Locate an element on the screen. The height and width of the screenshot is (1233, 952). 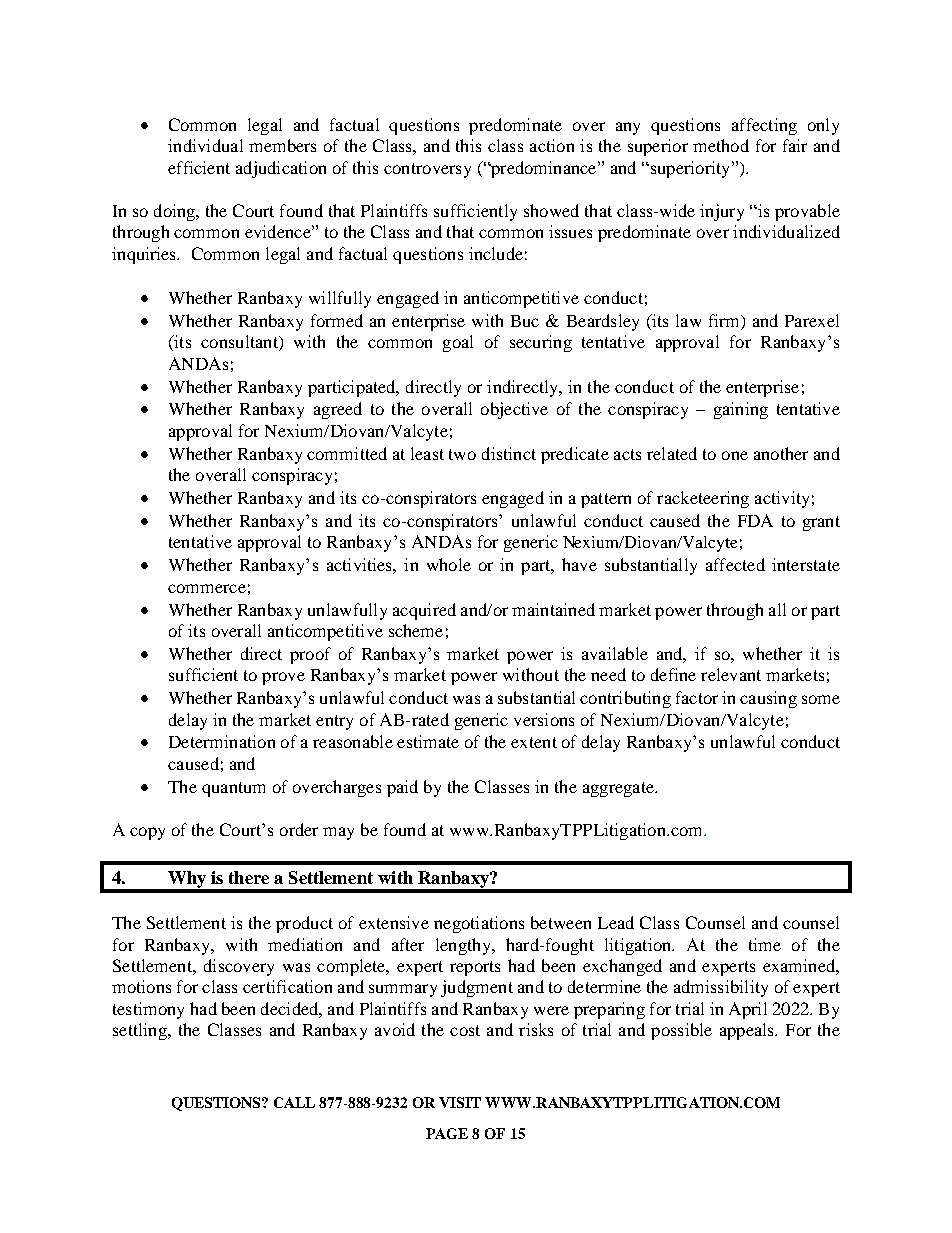
one is located at coordinates (735, 455).
